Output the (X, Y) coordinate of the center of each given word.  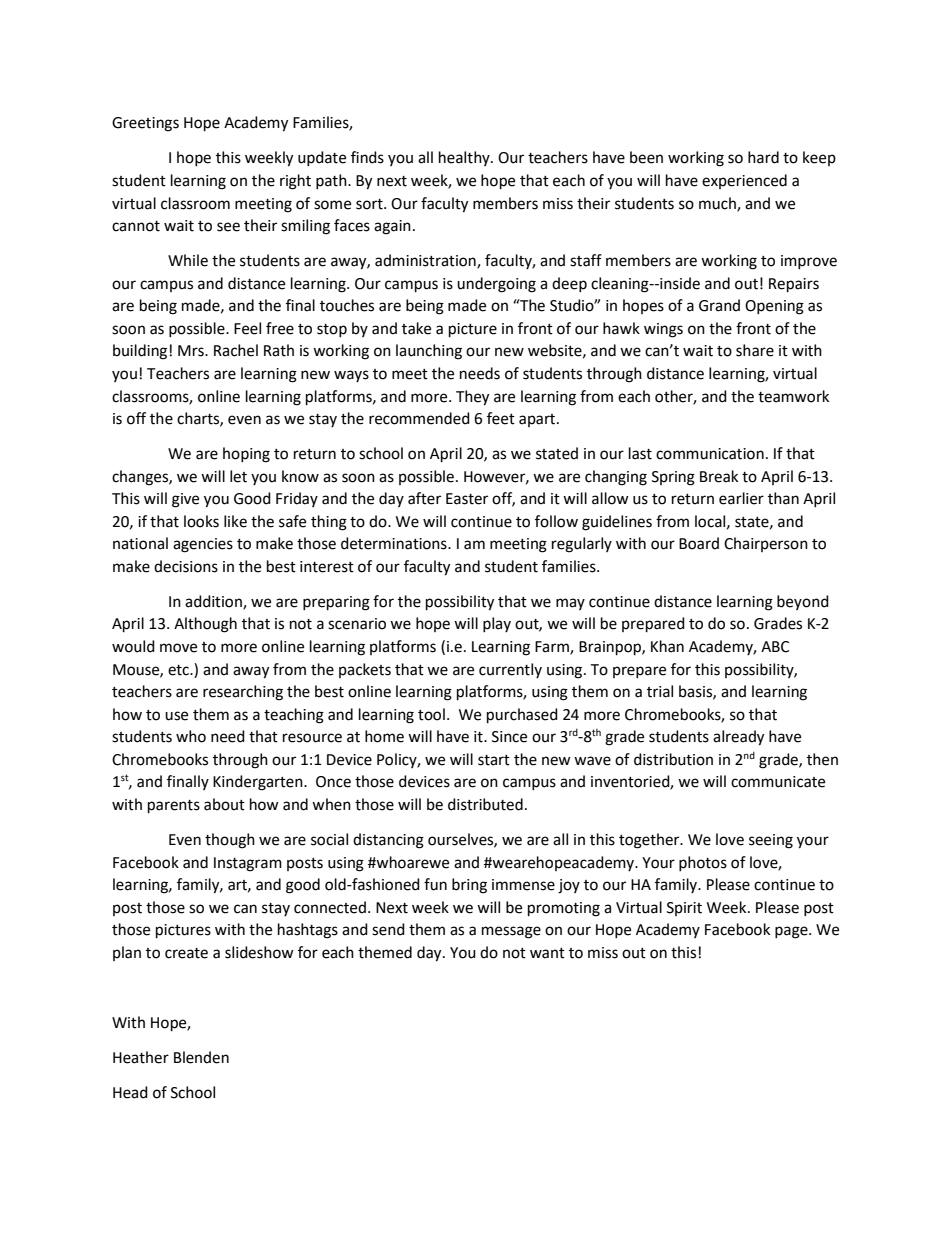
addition (214, 602)
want (547, 953)
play (497, 624)
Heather (141, 1057)
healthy (465, 158)
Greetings (145, 124)
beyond (803, 602)
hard (763, 157)
